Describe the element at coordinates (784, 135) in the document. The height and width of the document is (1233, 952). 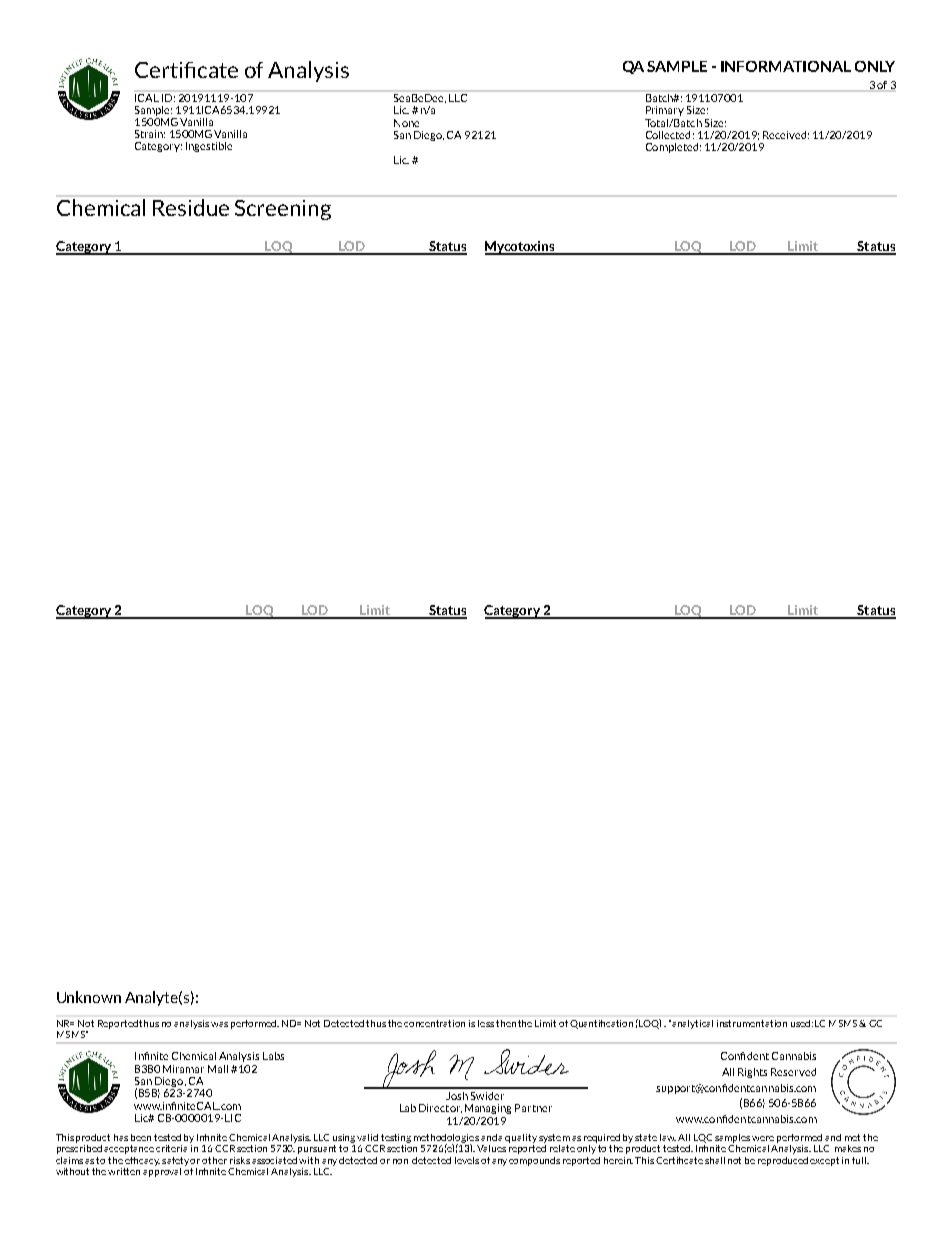
I see `Received` at that location.
